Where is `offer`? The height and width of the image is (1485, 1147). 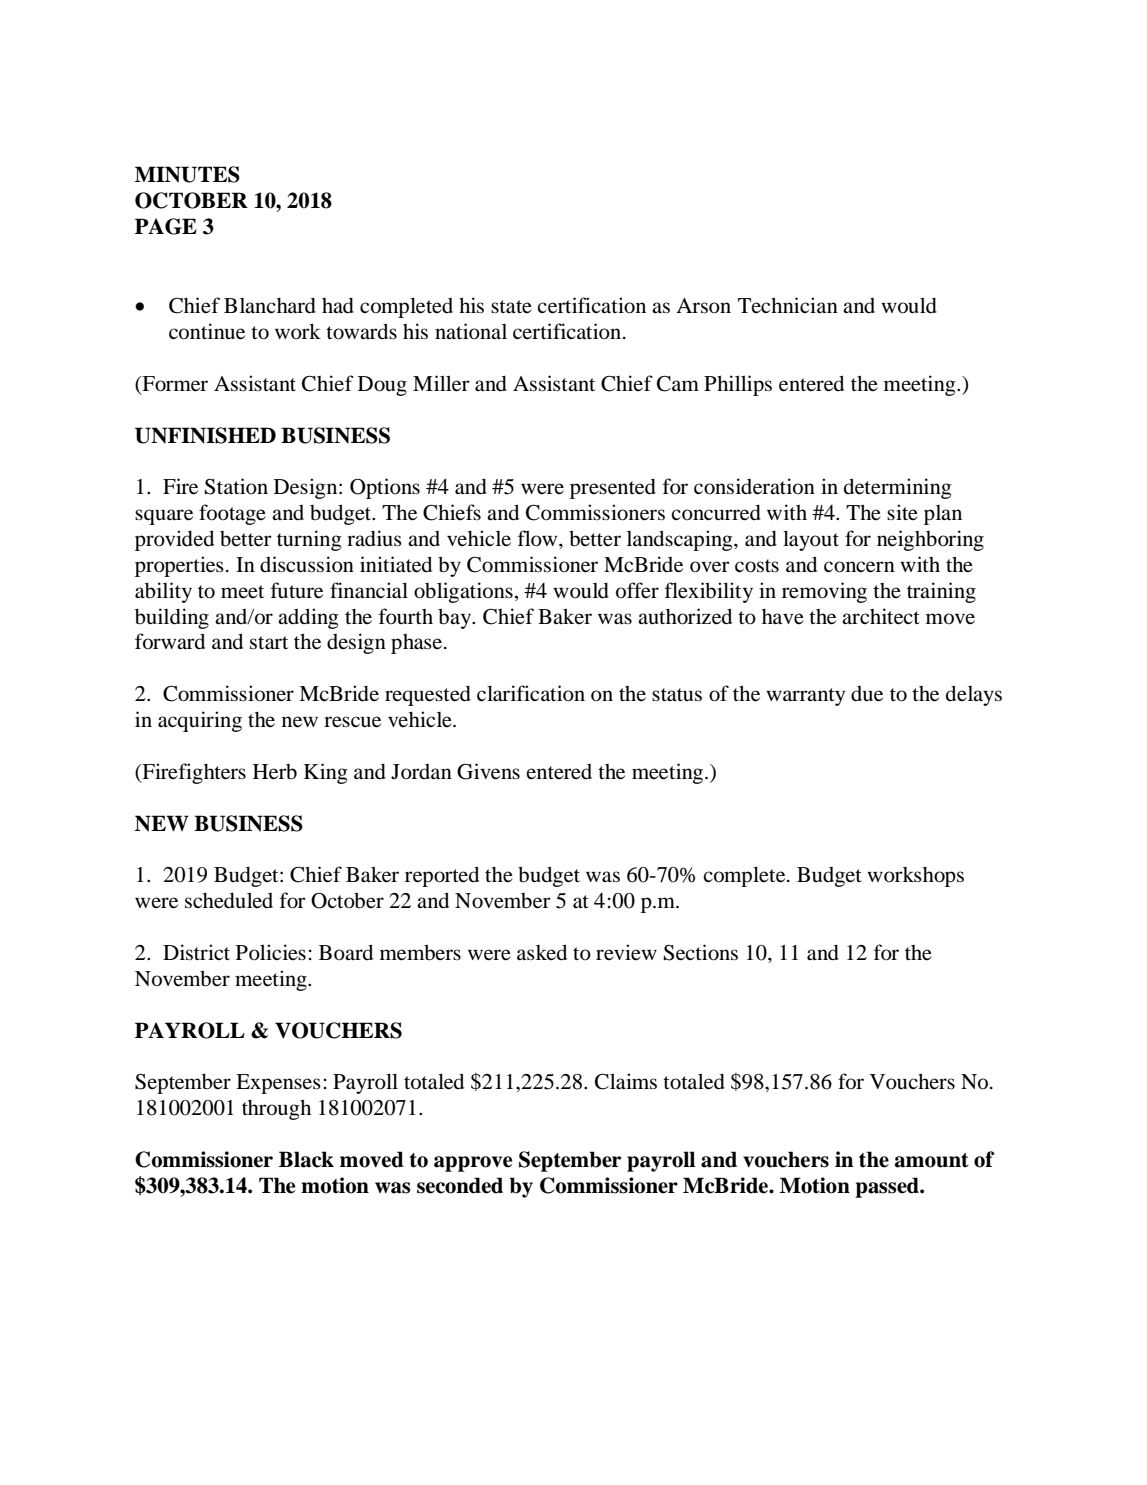 offer is located at coordinates (637, 590).
